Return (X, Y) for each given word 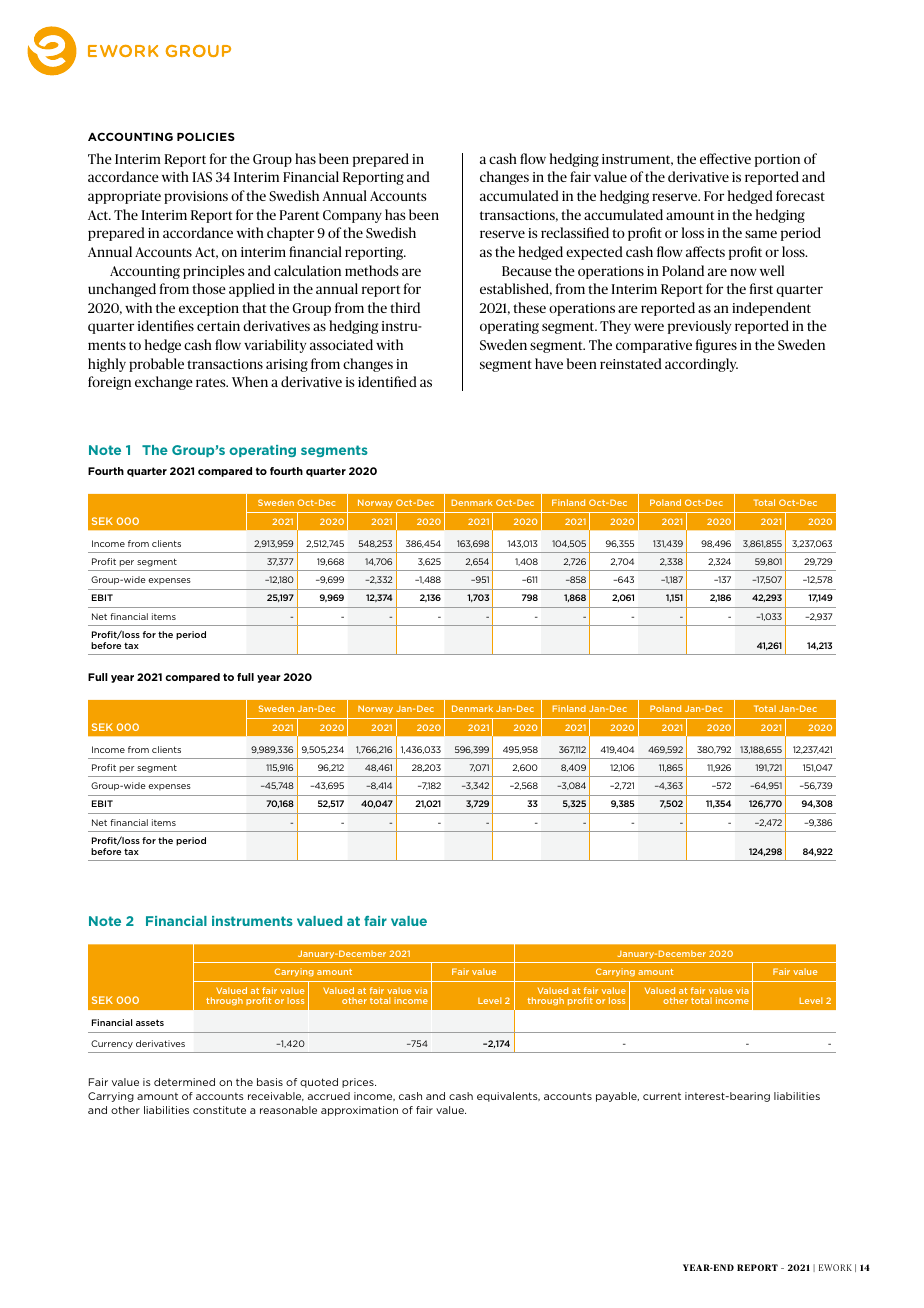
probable (156, 365)
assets (150, 1022)
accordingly (701, 365)
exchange (164, 383)
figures (716, 346)
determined (184, 1082)
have (549, 363)
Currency (112, 1044)
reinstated (631, 363)
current (662, 1096)
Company (352, 216)
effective (725, 158)
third (405, 307)
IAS (202, 177)
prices (359, 1083)
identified (387, 381)
